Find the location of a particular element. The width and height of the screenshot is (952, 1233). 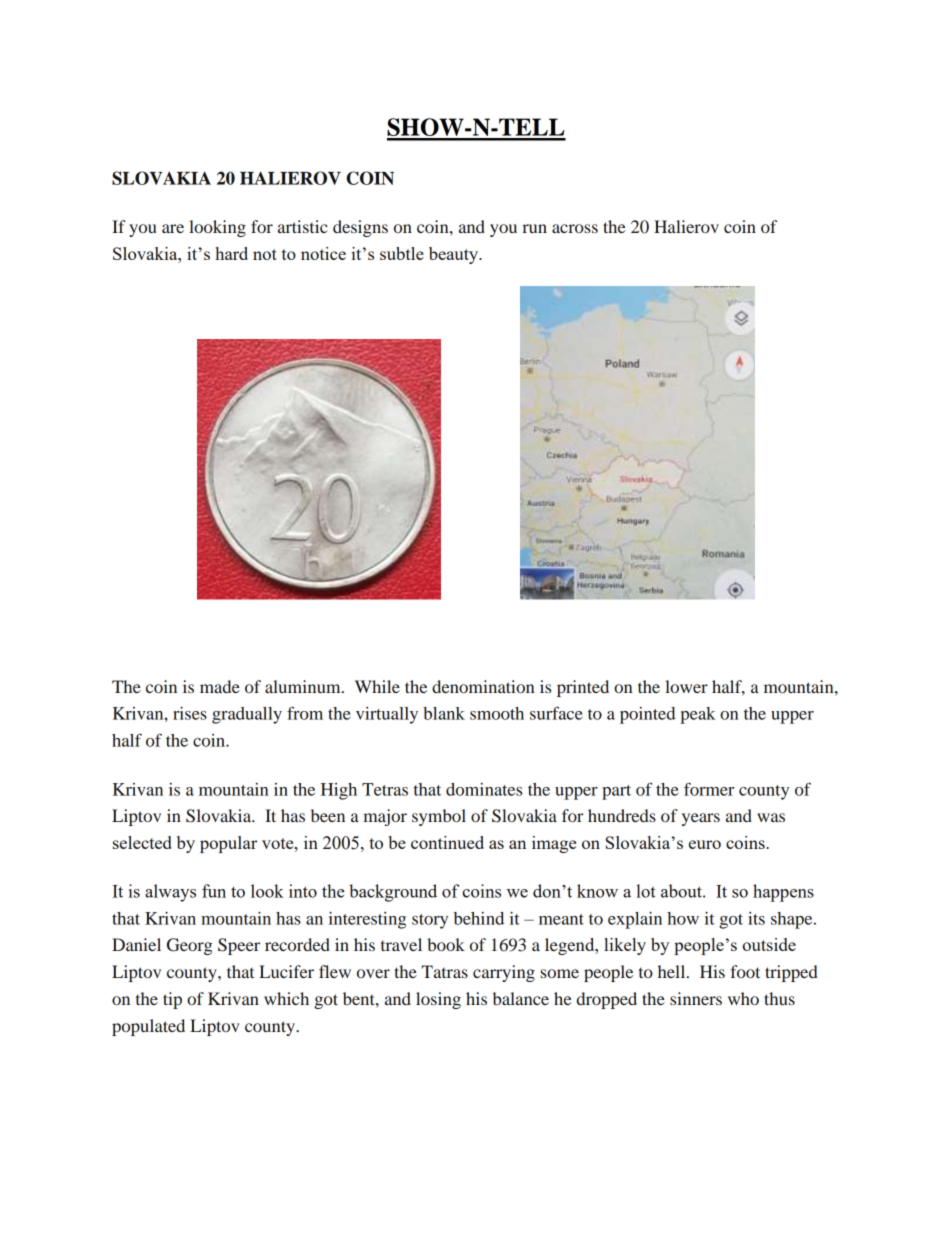

run is located at coordinates (534, 228).
